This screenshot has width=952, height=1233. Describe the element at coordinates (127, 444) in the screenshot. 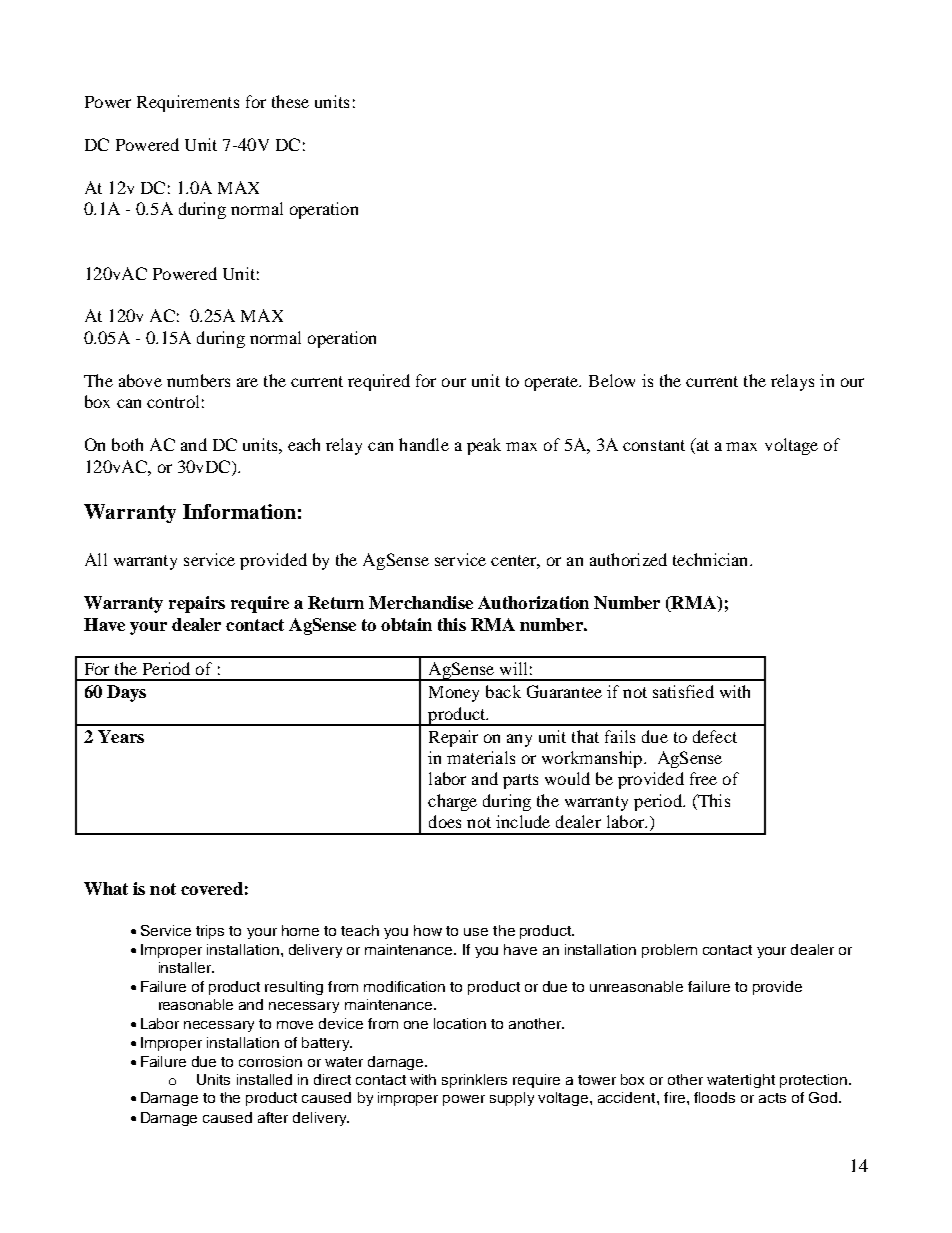

I see `both` at that location.
